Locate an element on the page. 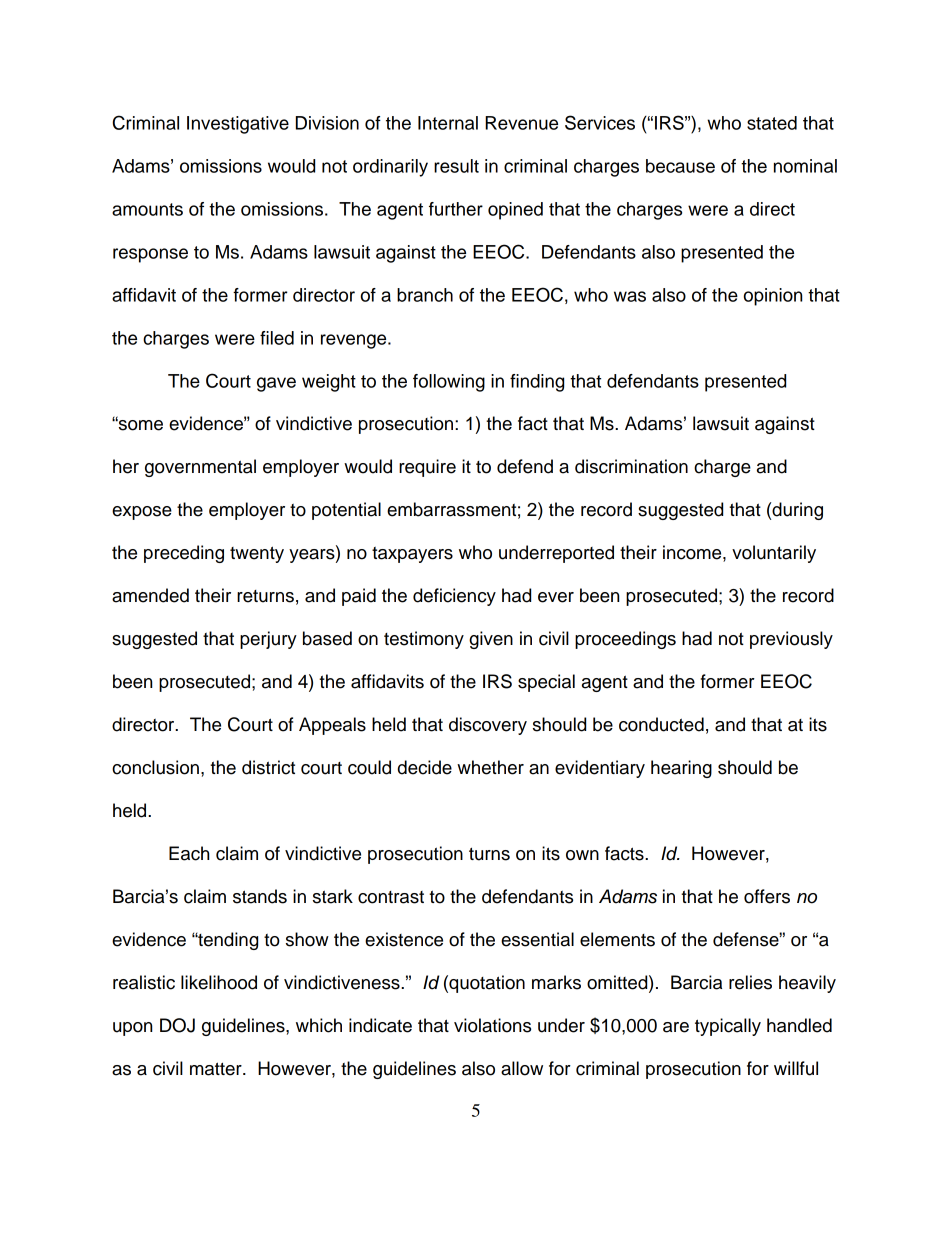  matter is located at coordinates (217, 1069).
